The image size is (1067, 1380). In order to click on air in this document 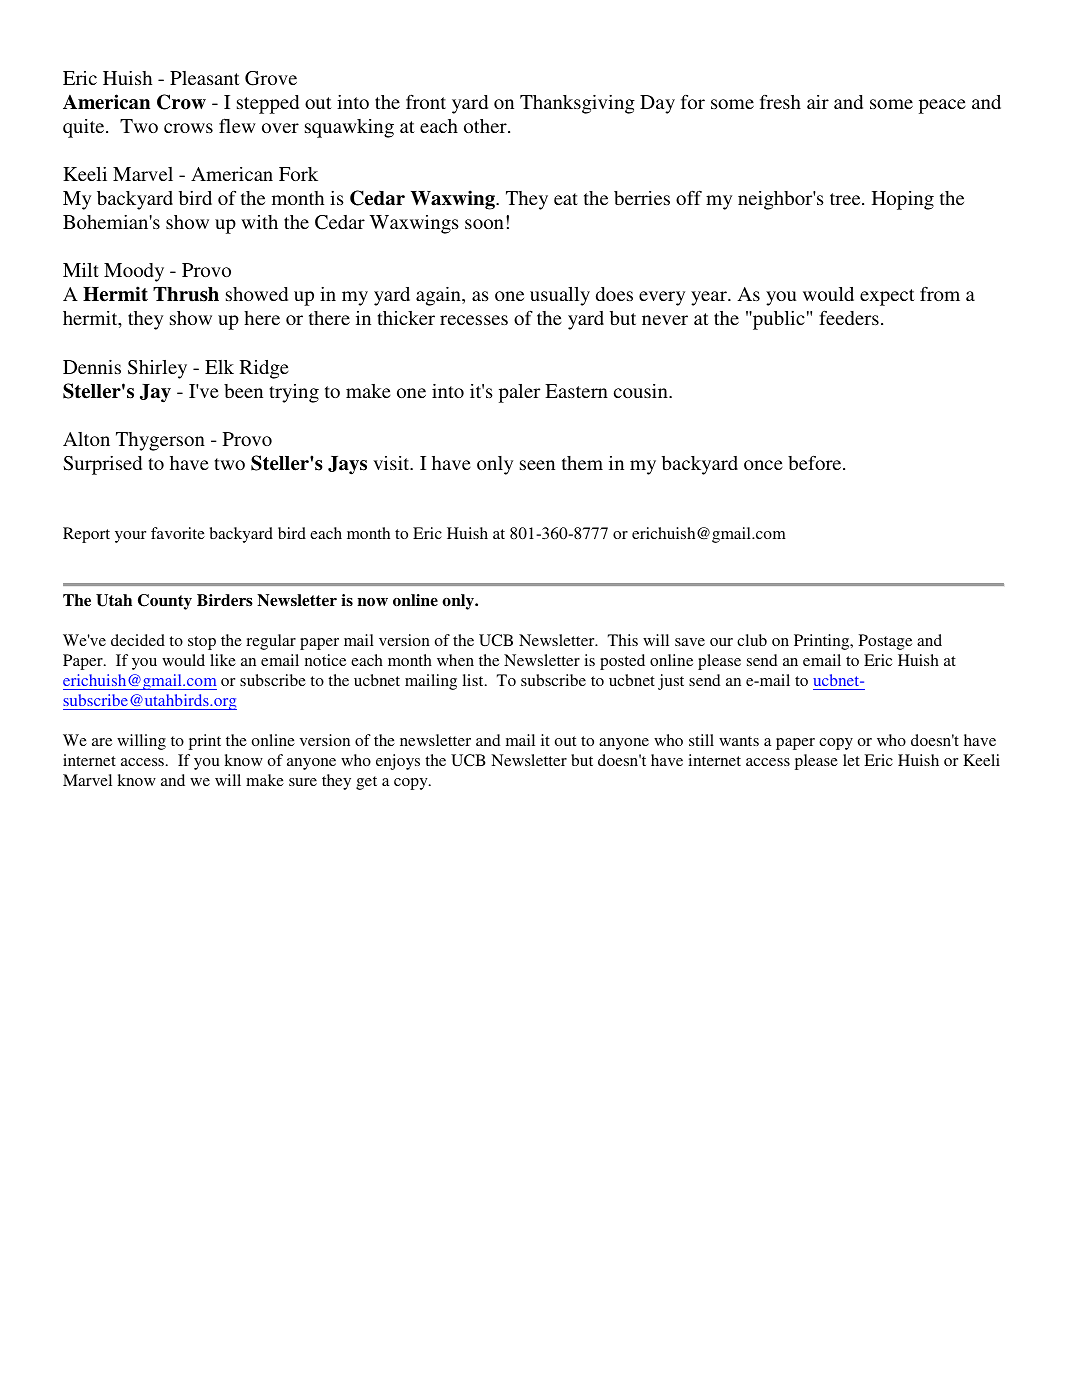, I will do `click(818, 102)`.
